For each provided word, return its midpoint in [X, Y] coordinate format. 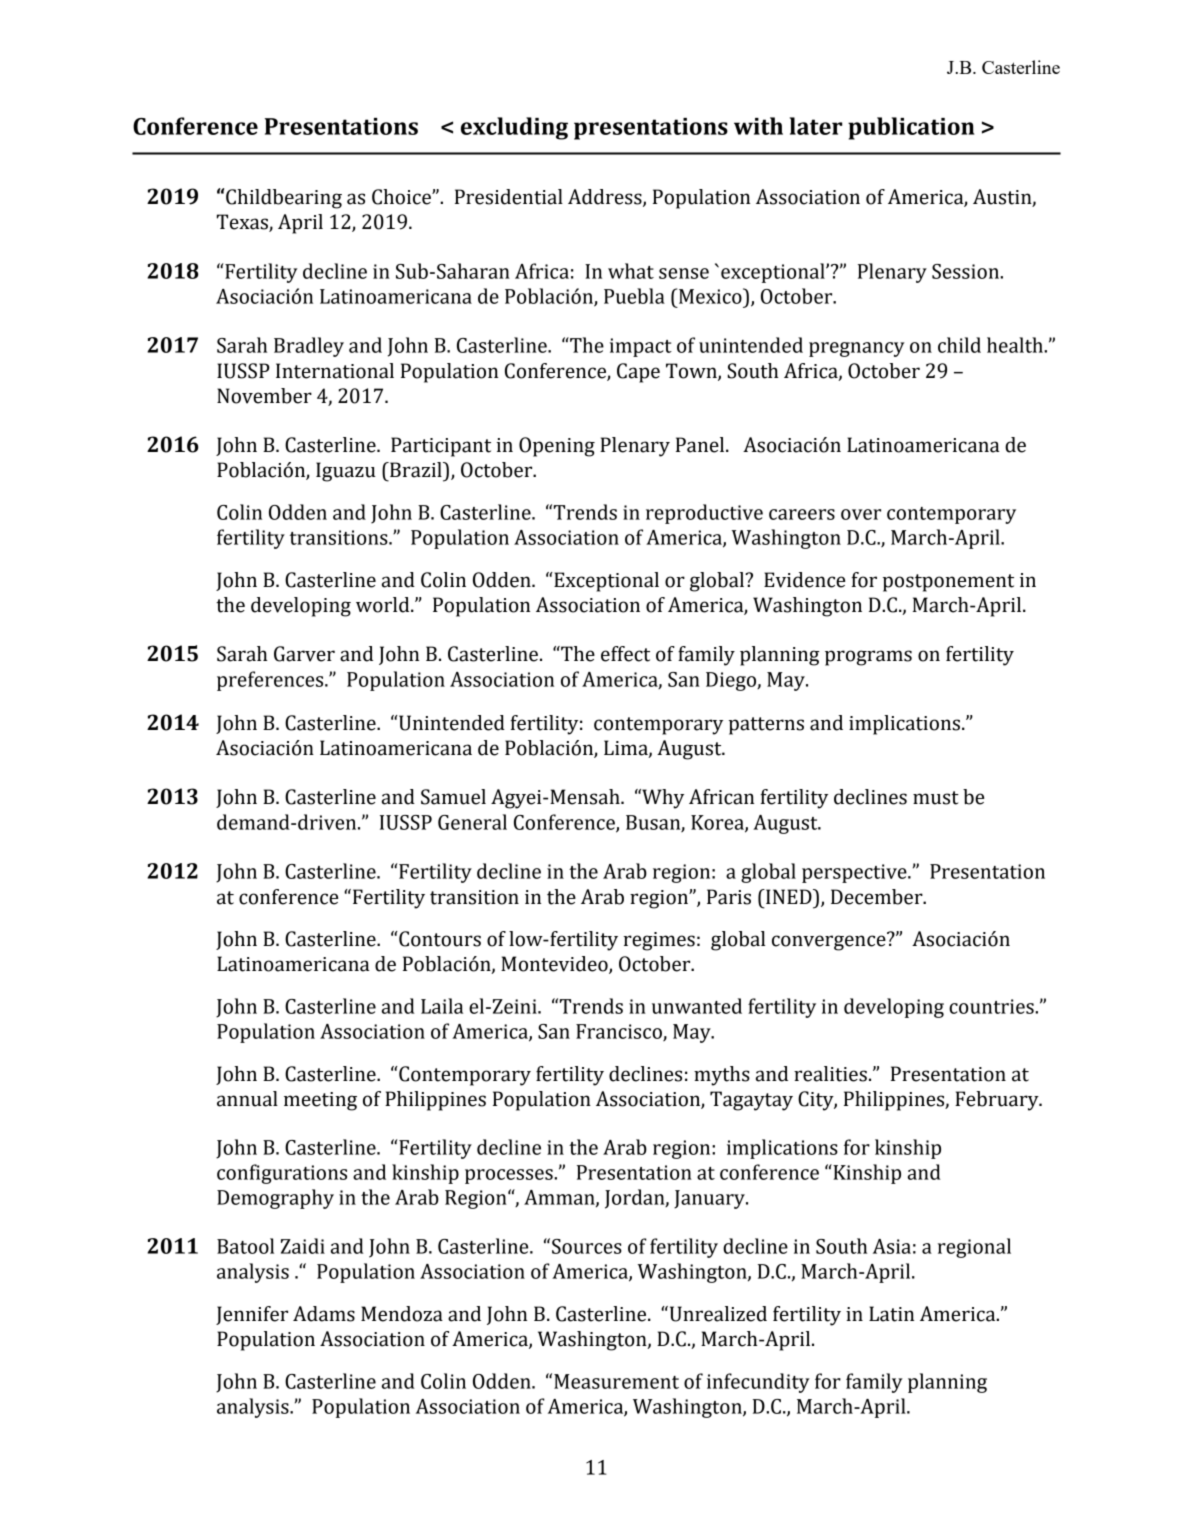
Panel [701, 445]
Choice [402, 197]
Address [606, 197]
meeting [320, 1101]
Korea [718, 823]
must [936, 798]
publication [911, 128]
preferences [271, 681]
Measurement [616, 1381]
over [861, 514]
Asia [892, 1246]
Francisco [620, 1032]
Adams [324, 1314]
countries [992, 1006]
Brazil [416, 470]
